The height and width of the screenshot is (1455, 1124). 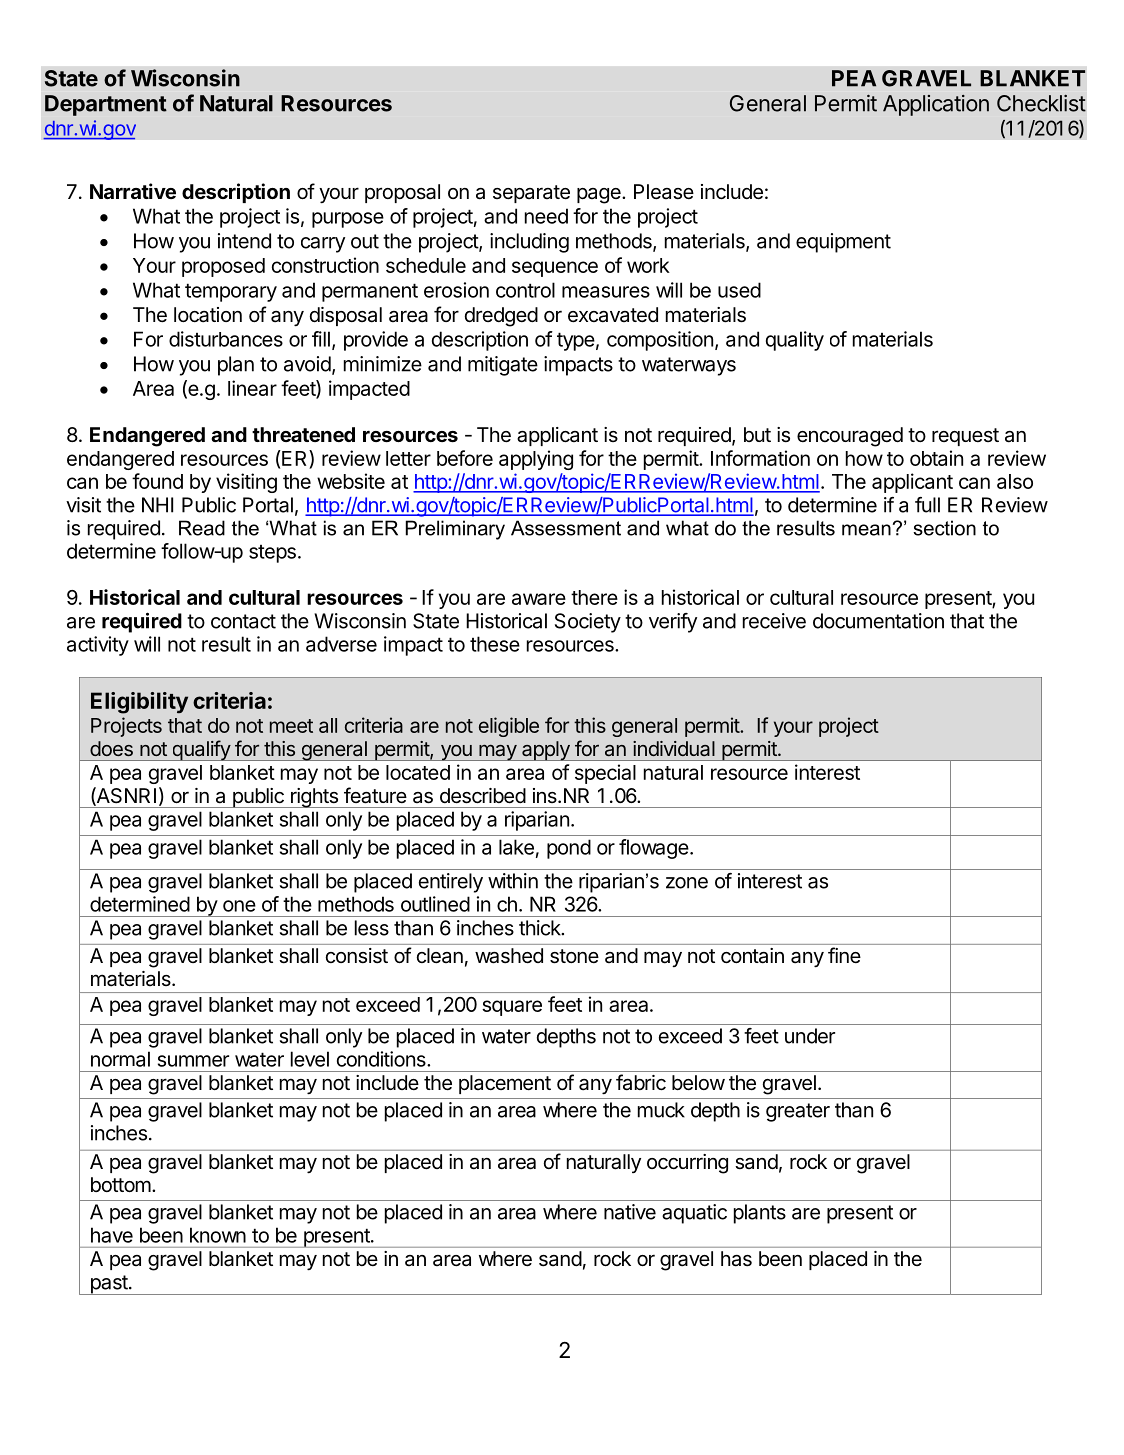 I want to click on Narrative, so click(x=133, y=191).
